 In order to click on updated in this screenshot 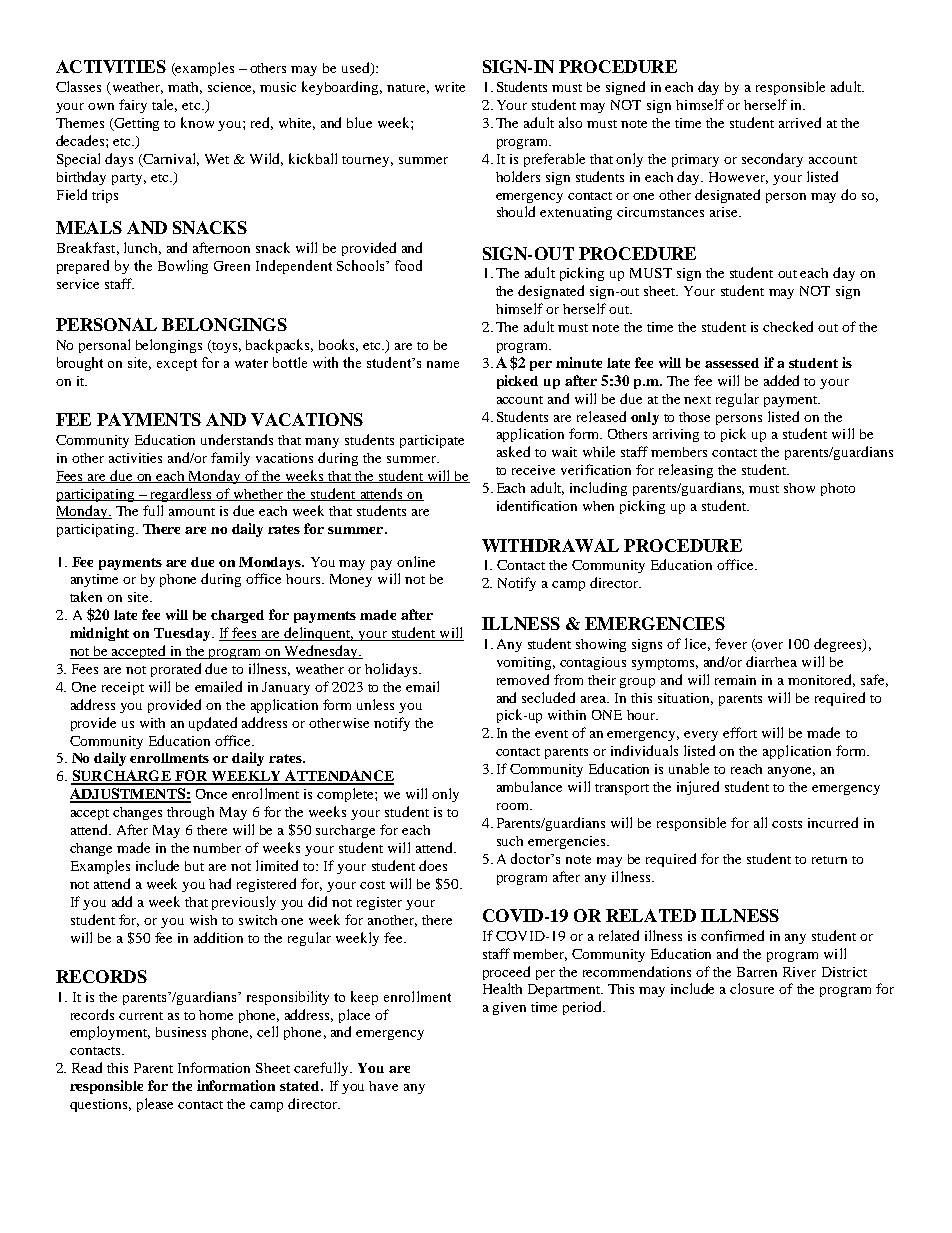, I will do `click(213, 724)`.
